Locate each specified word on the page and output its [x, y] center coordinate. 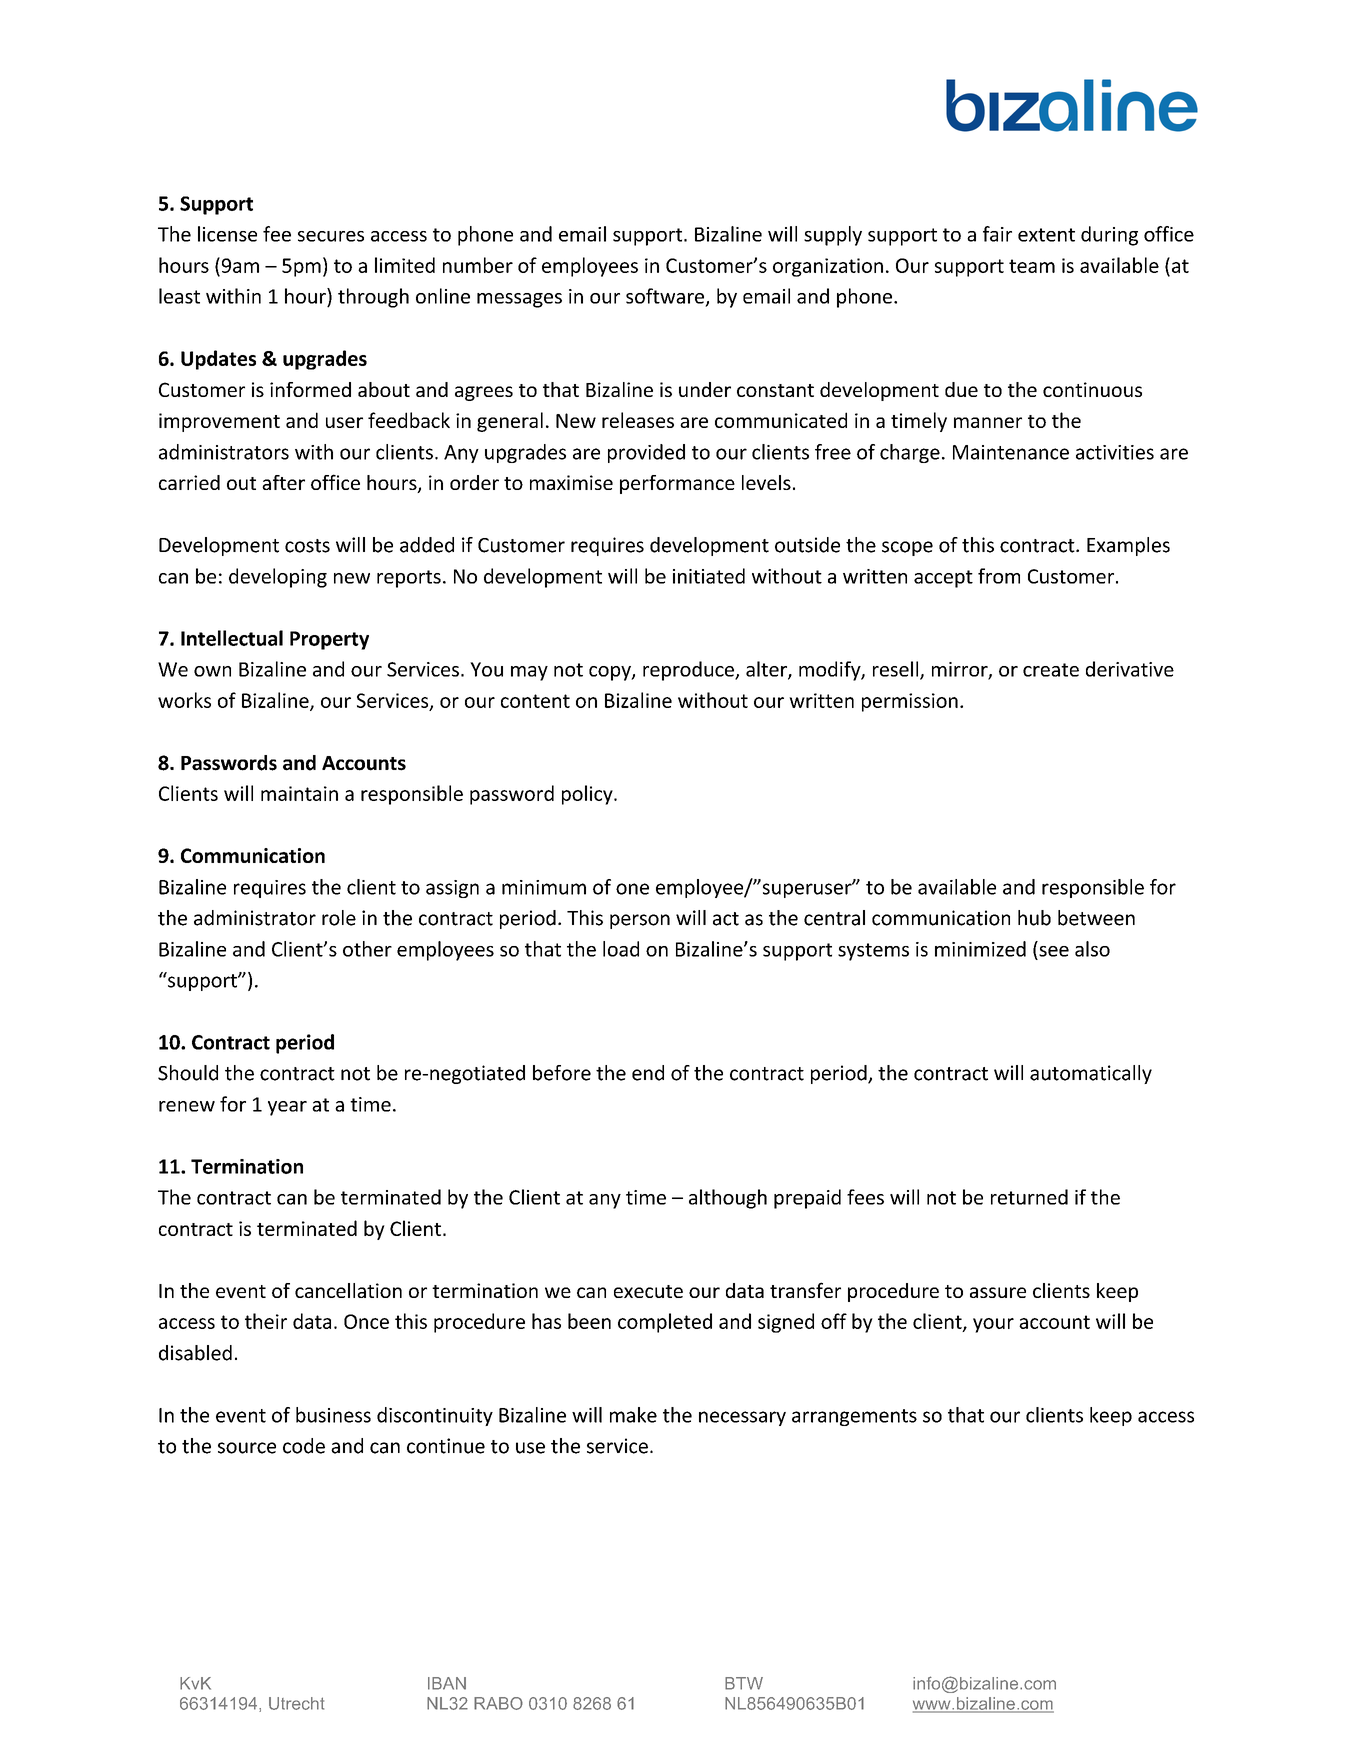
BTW [744, 1683]
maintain [299, 793]
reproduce [689, 671]
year [287, 1108]
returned [1029, 1197]
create [1051, 670]
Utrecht [296, 1703]
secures [331, 236]
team [1032, 266]
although [728, 1199]
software [666, 297]
